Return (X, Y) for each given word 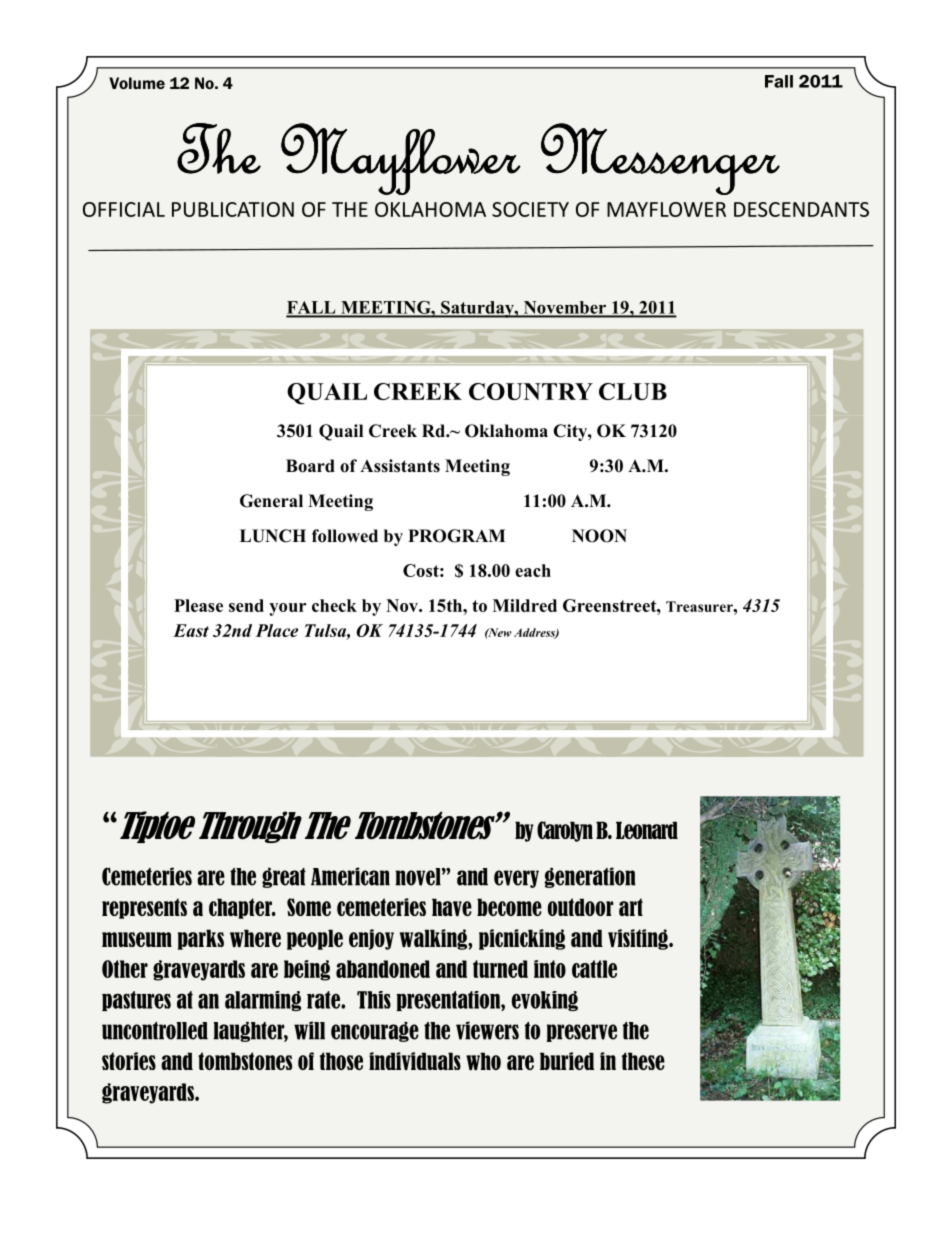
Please (198, 605)
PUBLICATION (233, 209)
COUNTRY (531, 391)
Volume (137, 83)
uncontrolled (155, 1031)
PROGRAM (456, 536)
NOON (599, 536)
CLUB (633, 391)
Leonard (647, 830)
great (284, 877)
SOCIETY (530, 209)
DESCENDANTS (801, 209)
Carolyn (565, 831)
